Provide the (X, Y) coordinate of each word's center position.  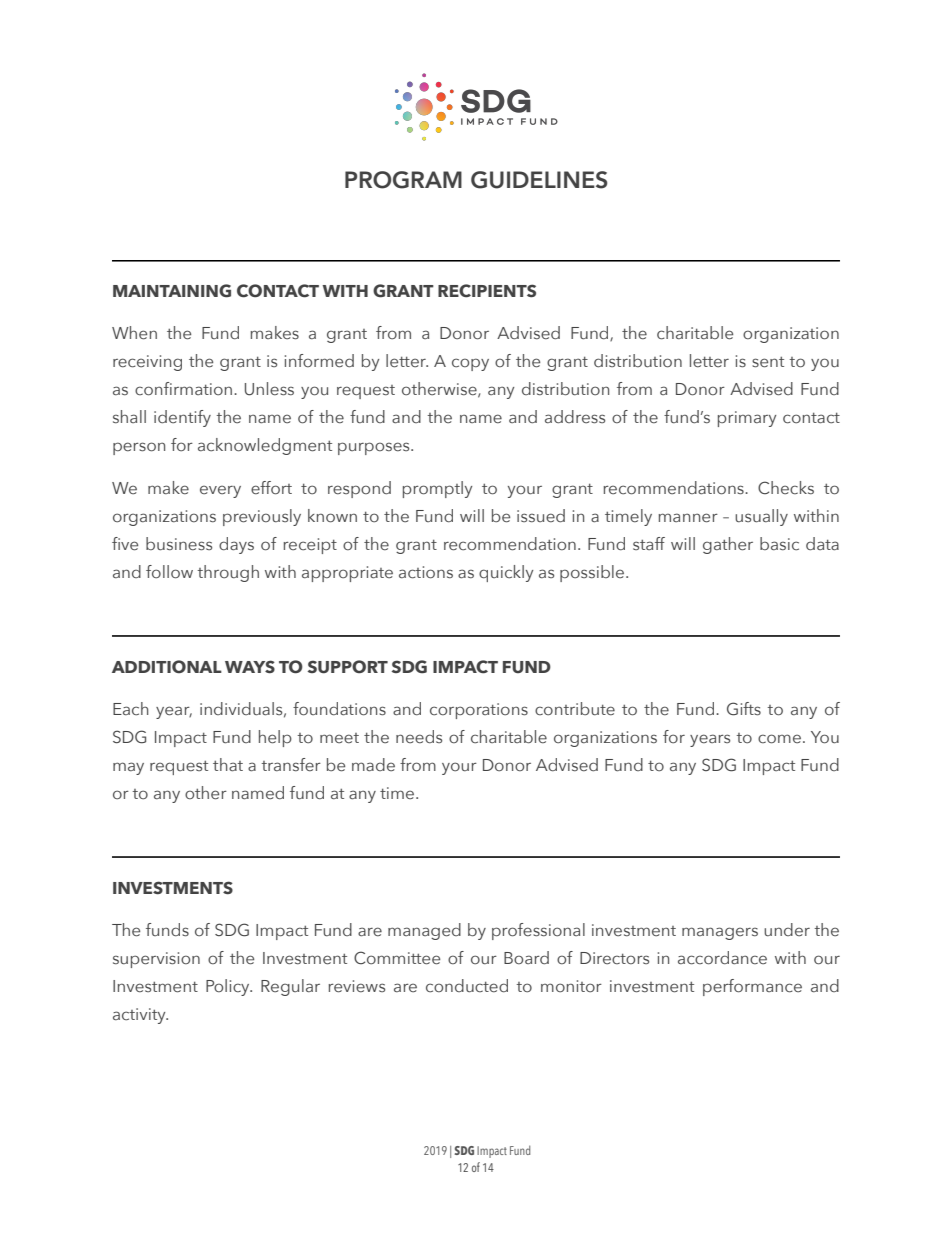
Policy (229, 987)
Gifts (744, 709)
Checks (786, 488)
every (220, 491)
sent (768, 362)
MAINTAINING (172, 291)
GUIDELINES (539, 180)
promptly (437, 489)
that (228, 765)
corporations (479, 711)
